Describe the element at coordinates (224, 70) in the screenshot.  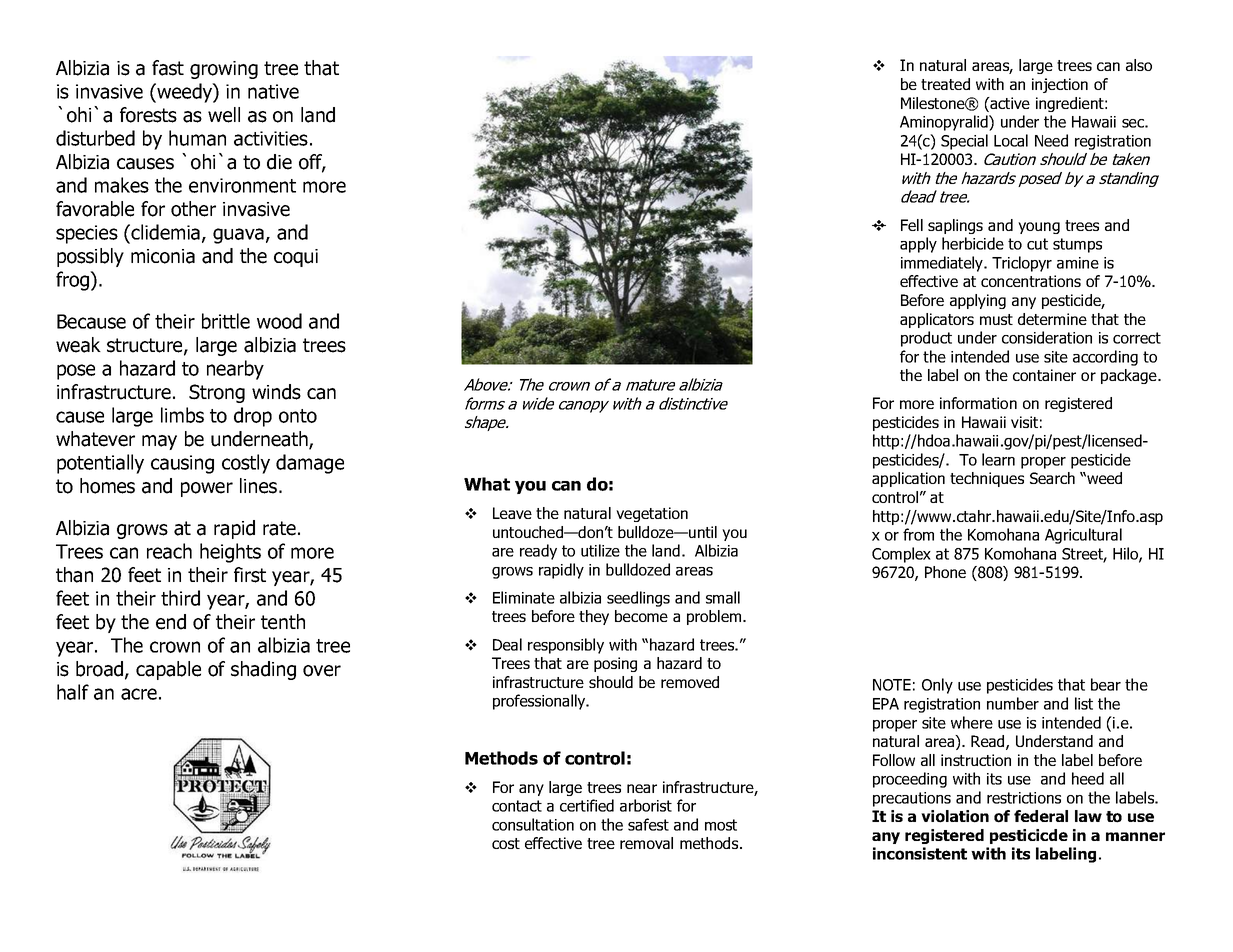
I see `growing` at that location.
